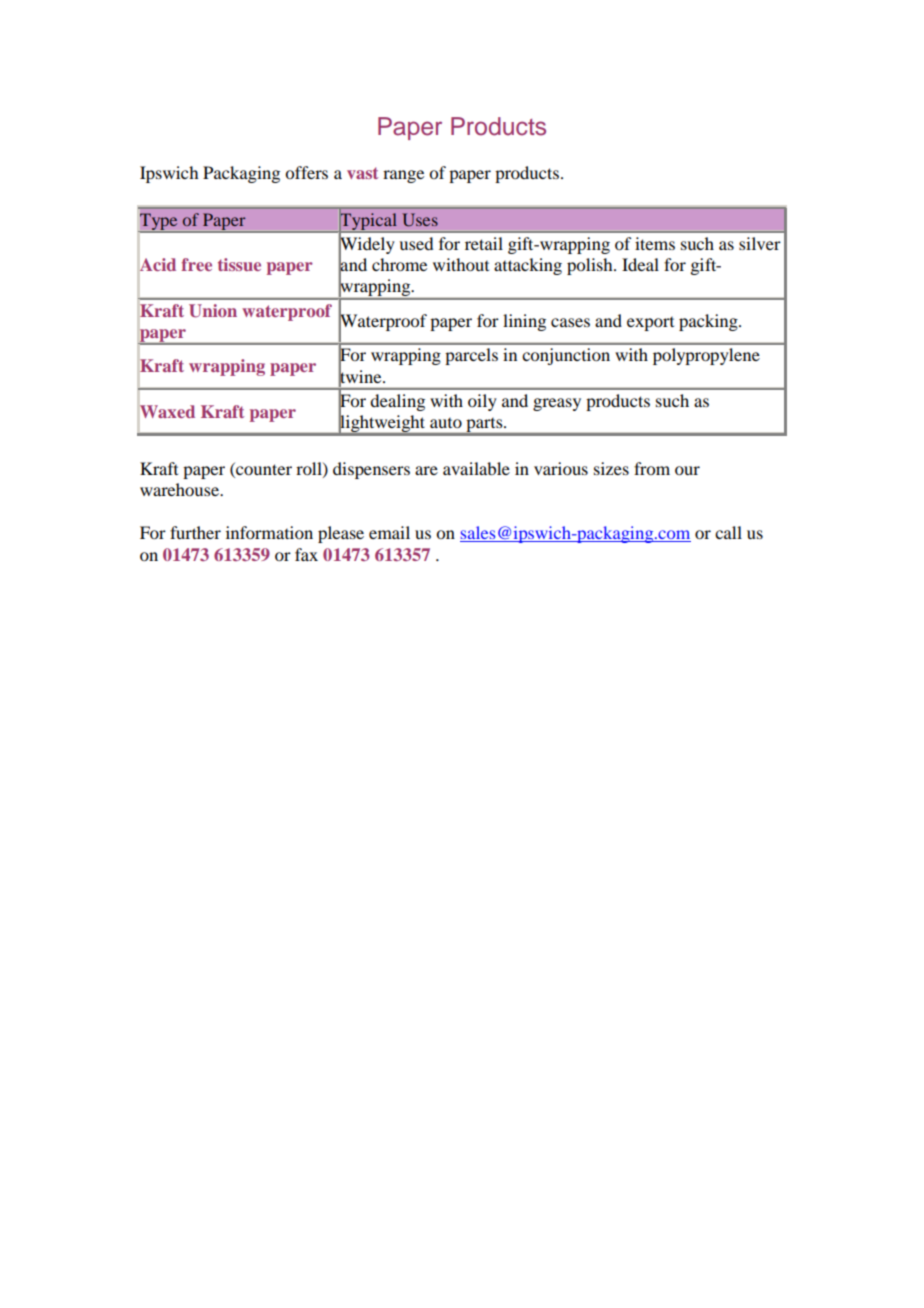 The width and height of the page is (924, 1308). I want to click on attacking, so click(528, 266).
